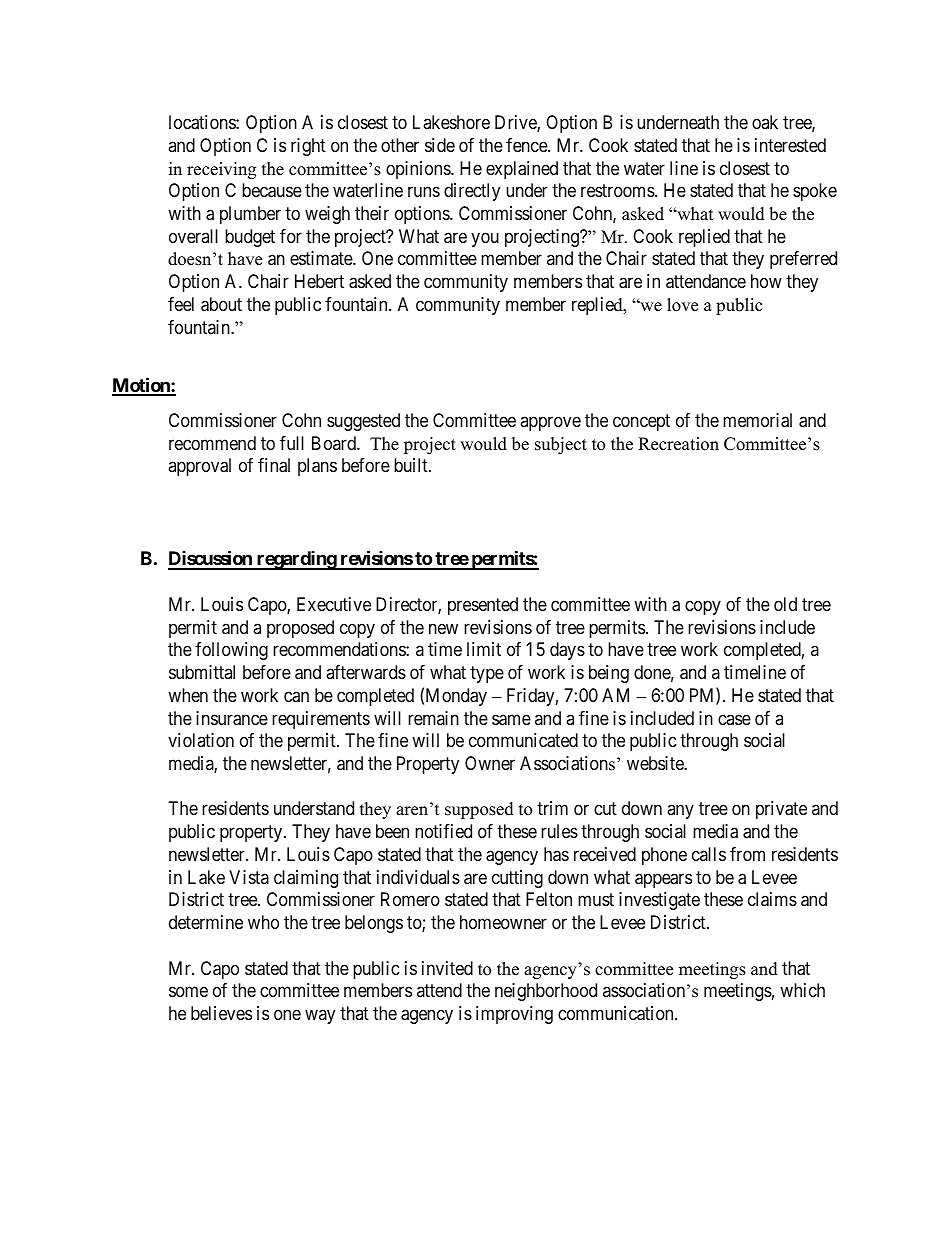 The height and width of the screenshot is (1233, 952). I want to click on fence, so click(527, 145).
